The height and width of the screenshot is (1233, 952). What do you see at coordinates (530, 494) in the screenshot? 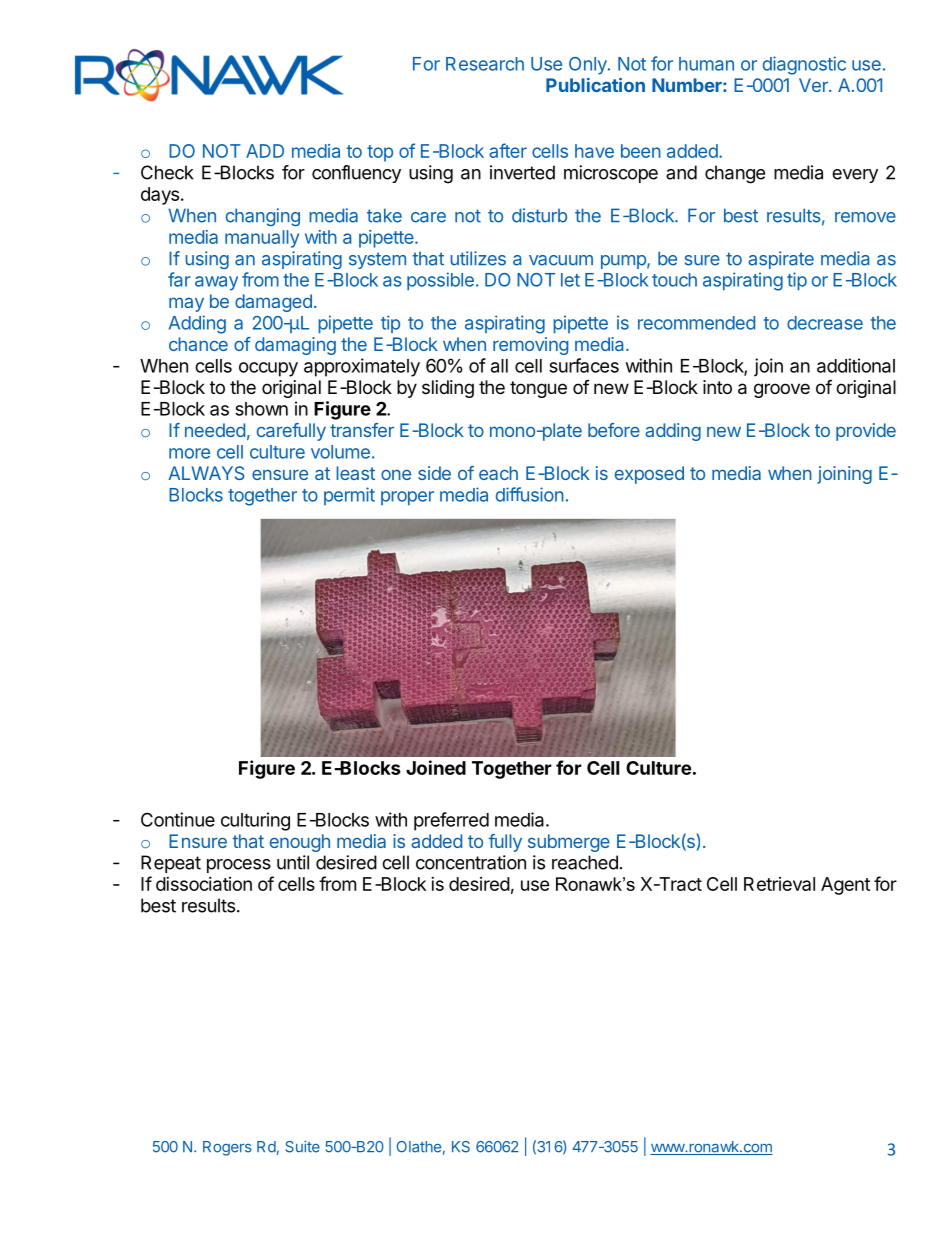
I see `diffusion` at bounding box center [530, 494].
